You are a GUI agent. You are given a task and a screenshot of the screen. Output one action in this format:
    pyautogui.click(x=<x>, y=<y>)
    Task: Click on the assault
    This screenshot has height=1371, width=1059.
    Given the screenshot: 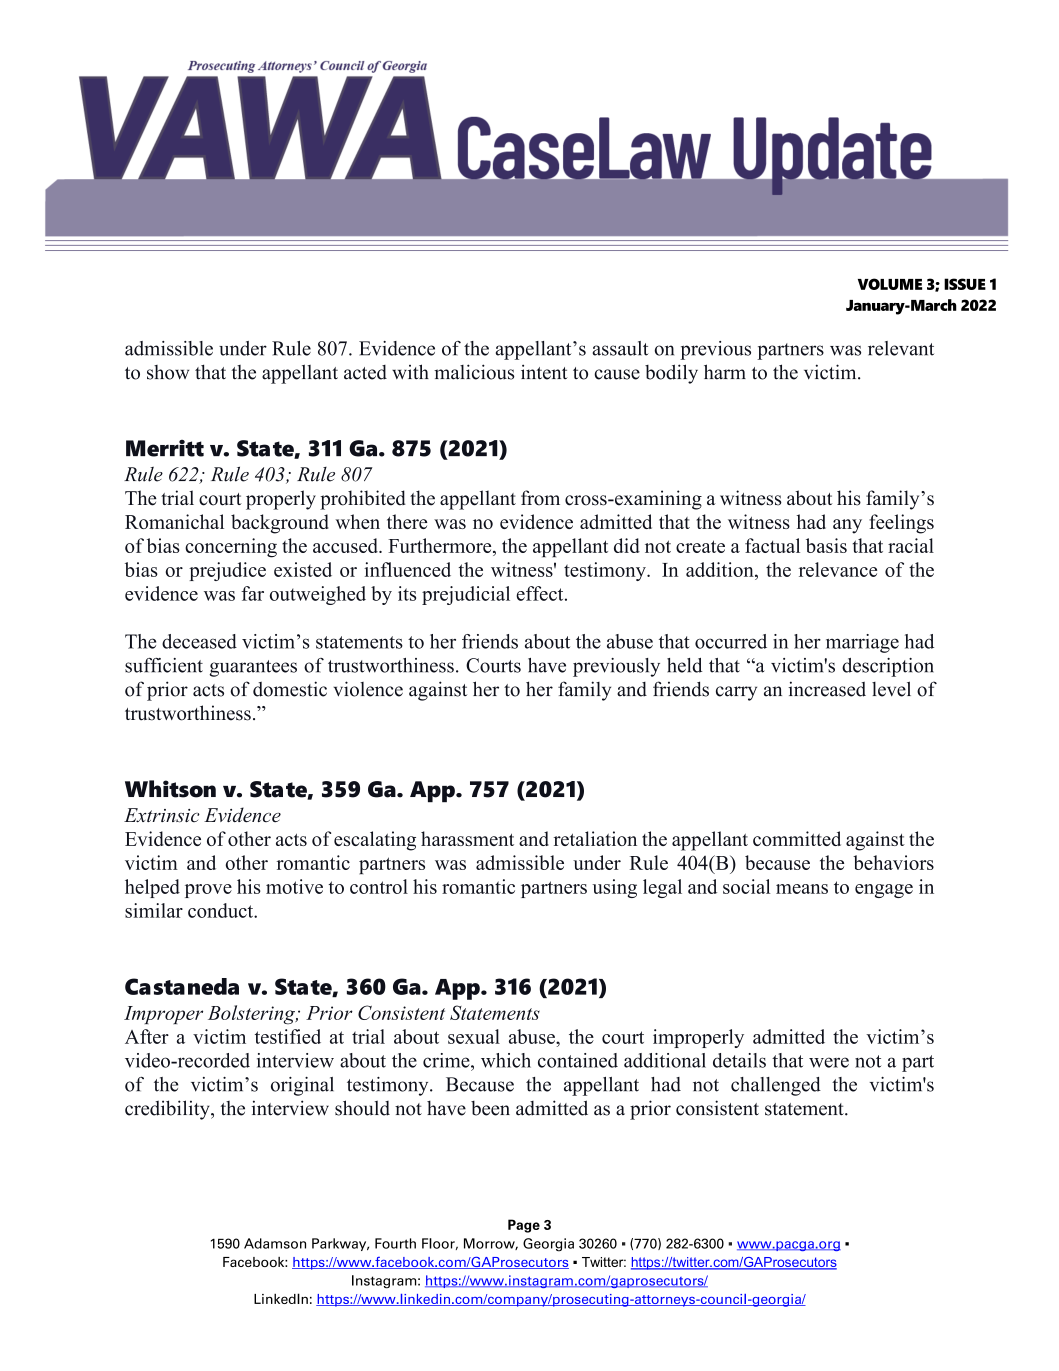 What is the action you would take?
    pyautogui.click(x=620, y=348)
